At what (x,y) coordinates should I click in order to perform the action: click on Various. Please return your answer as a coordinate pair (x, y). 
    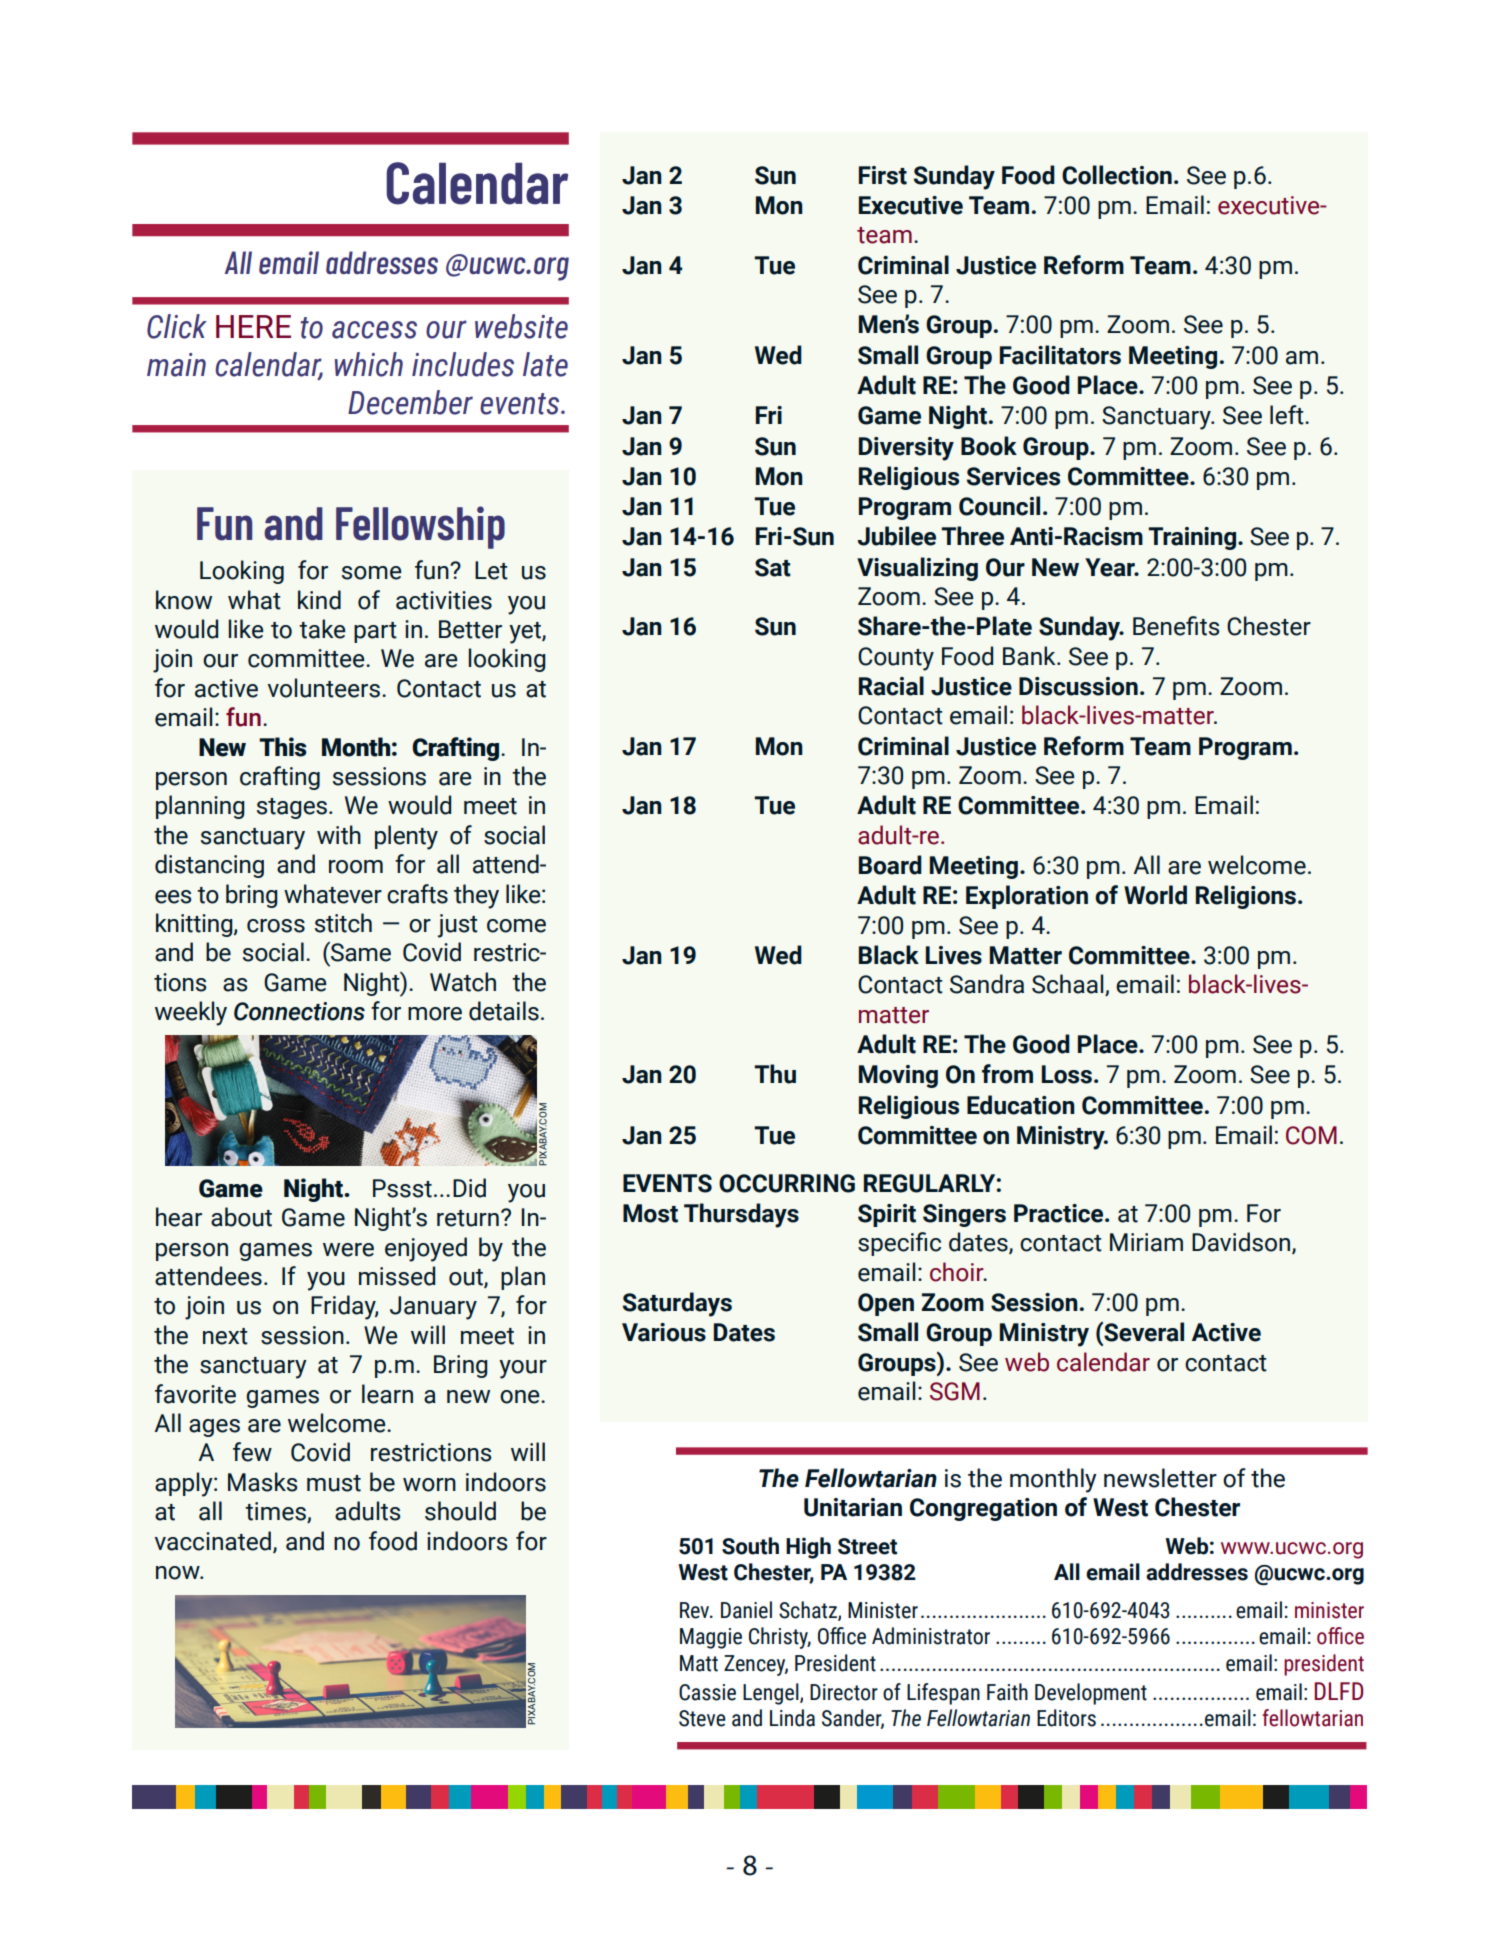
    Looking at the image, I should click on (664, 1332).
